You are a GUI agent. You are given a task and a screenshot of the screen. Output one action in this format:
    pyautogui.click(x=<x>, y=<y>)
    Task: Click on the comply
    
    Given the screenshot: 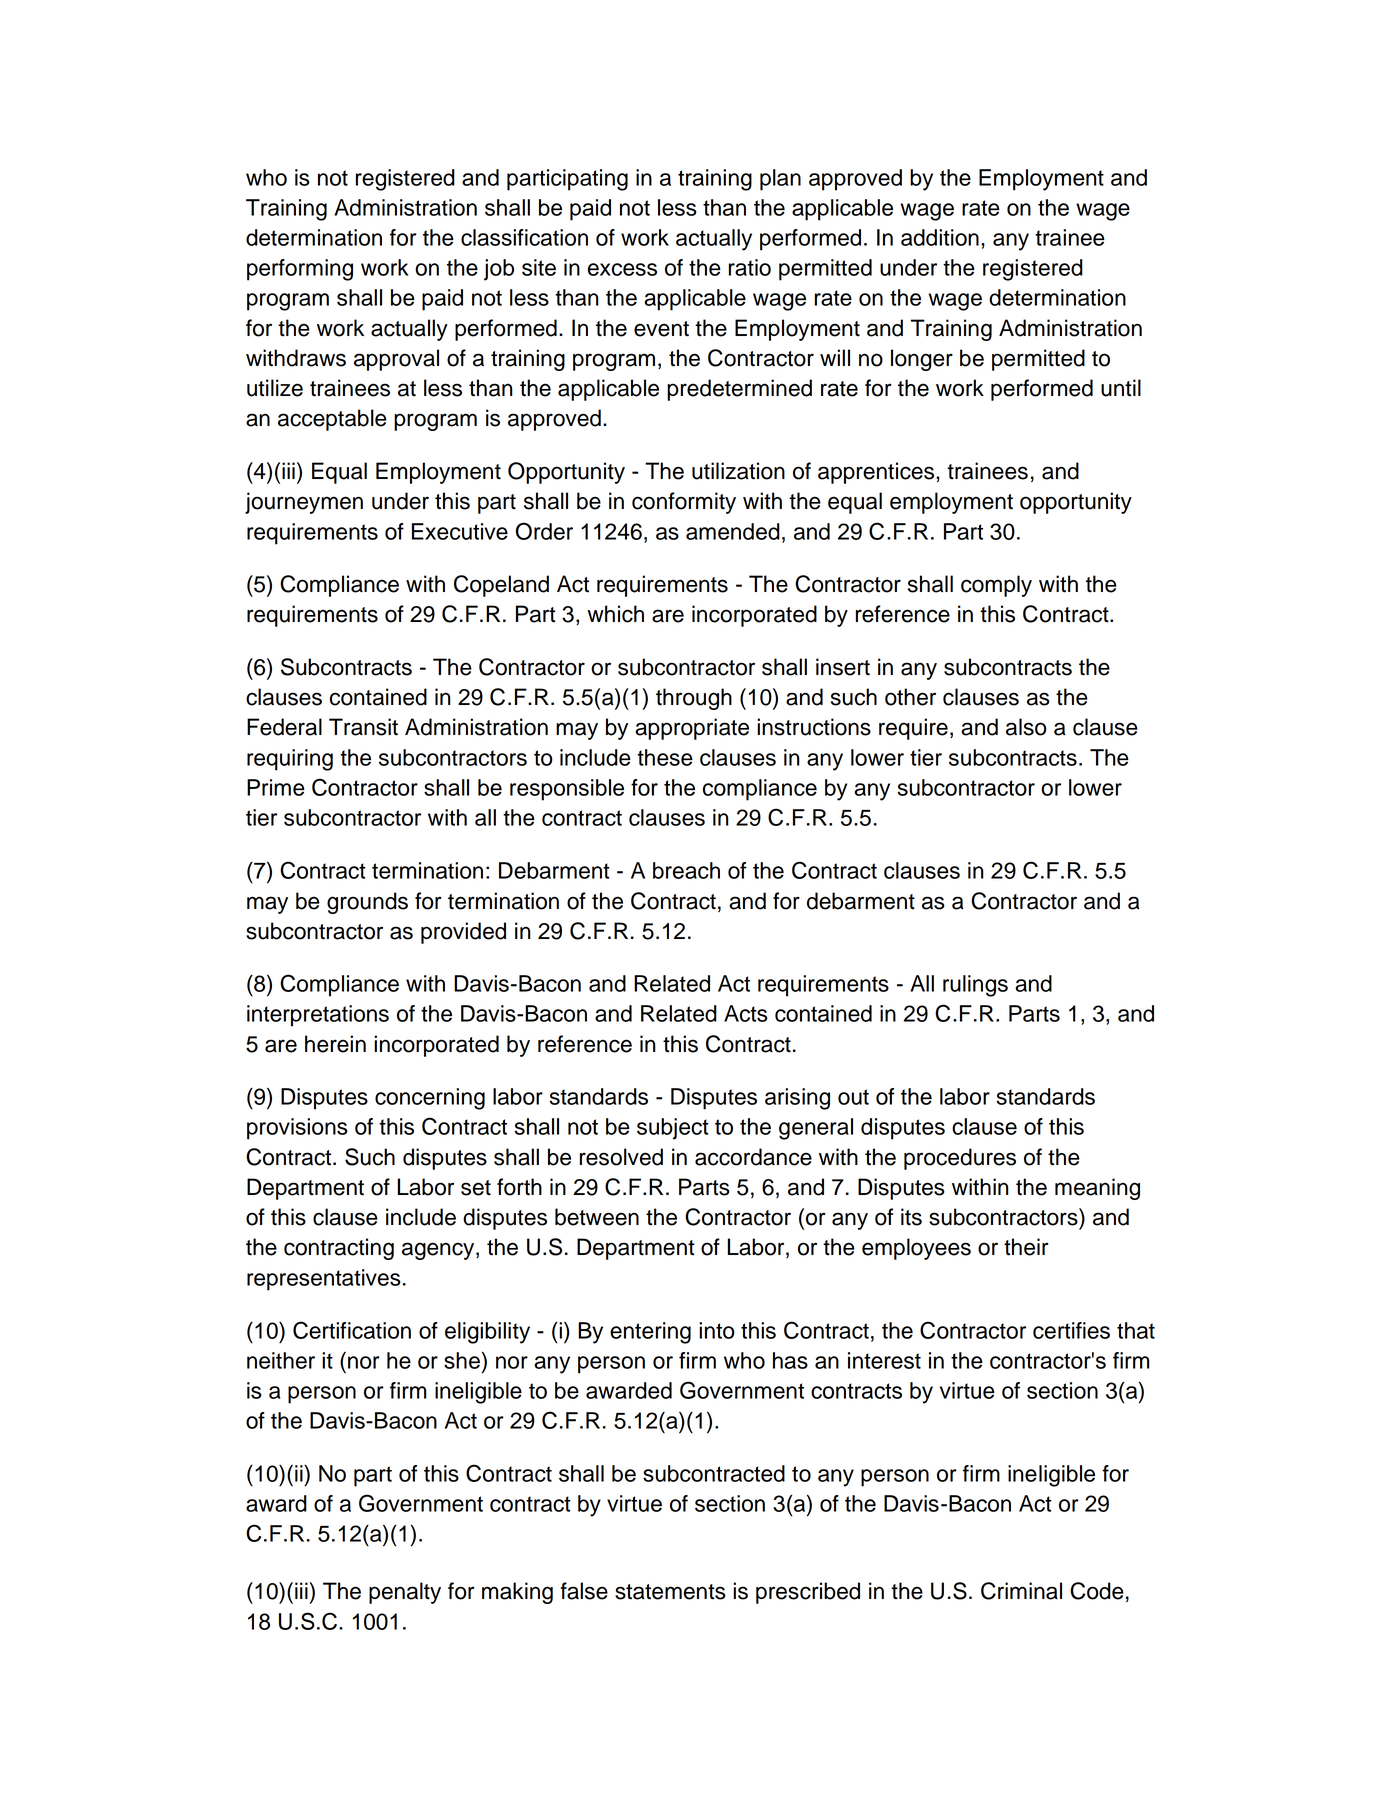 What is the action you would take?
    pyautogui.click(x=996, y=586)
